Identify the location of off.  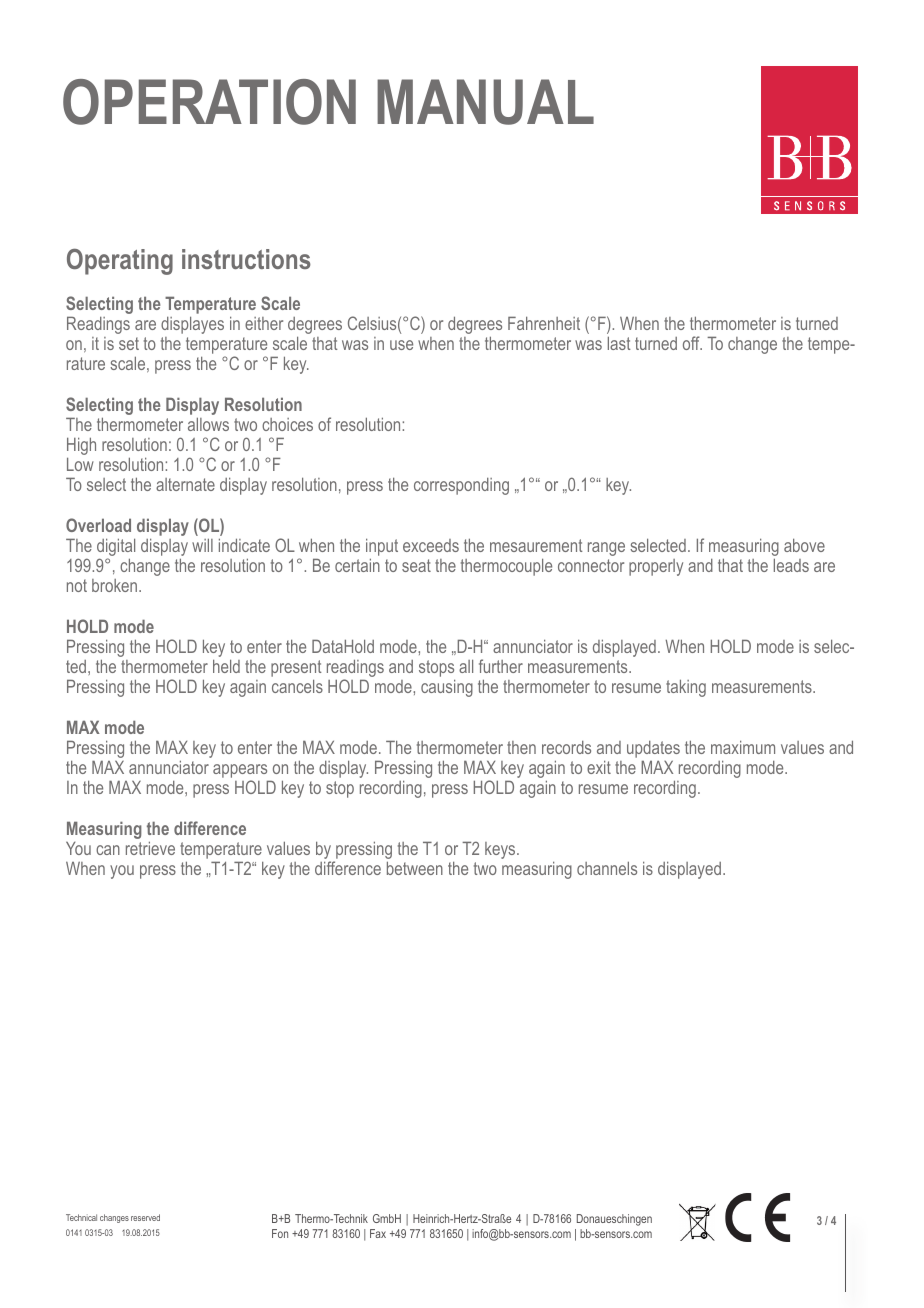
(692, 343).
